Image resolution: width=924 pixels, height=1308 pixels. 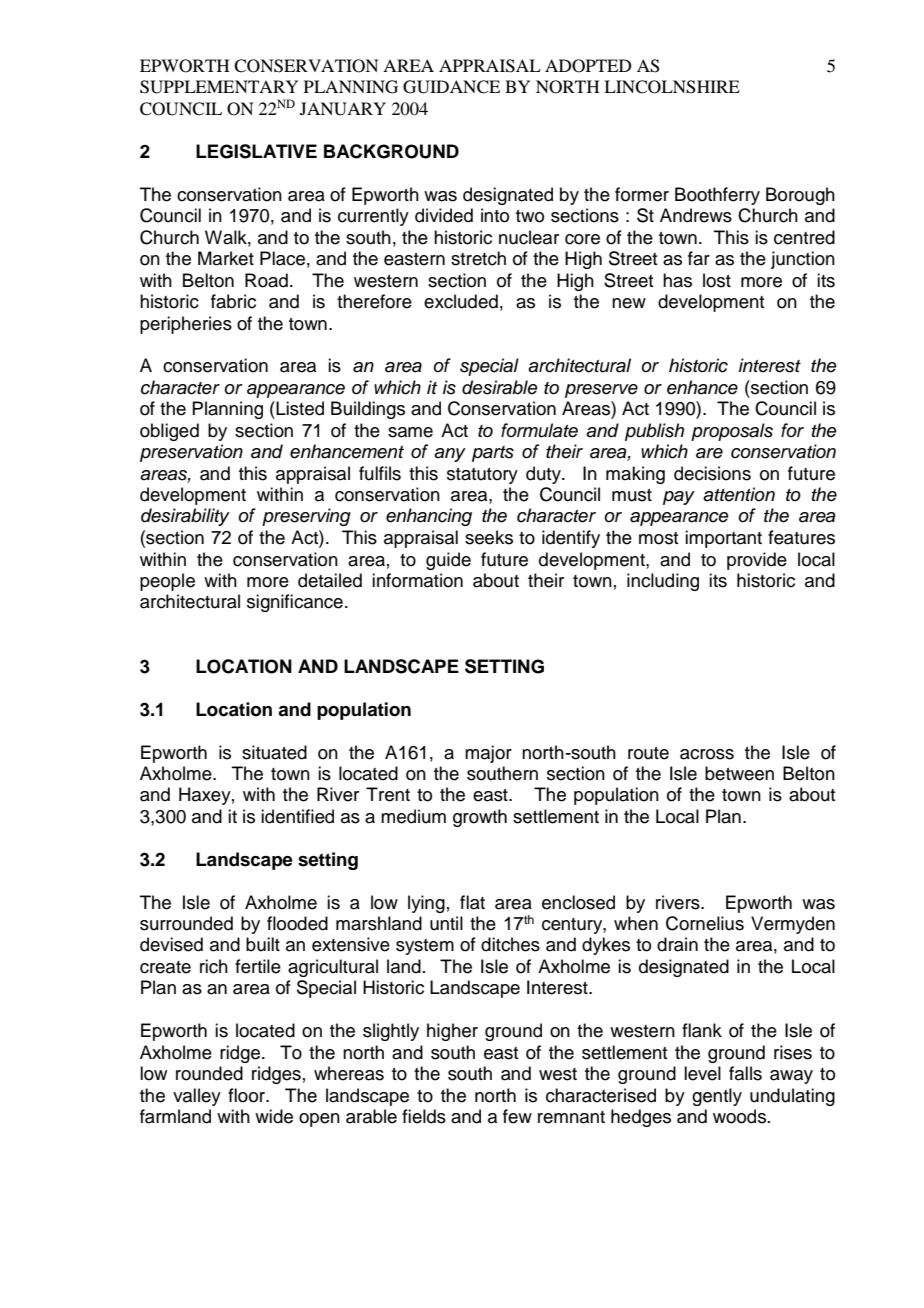 I want to click on floor, so click(x=247, y=1095).
